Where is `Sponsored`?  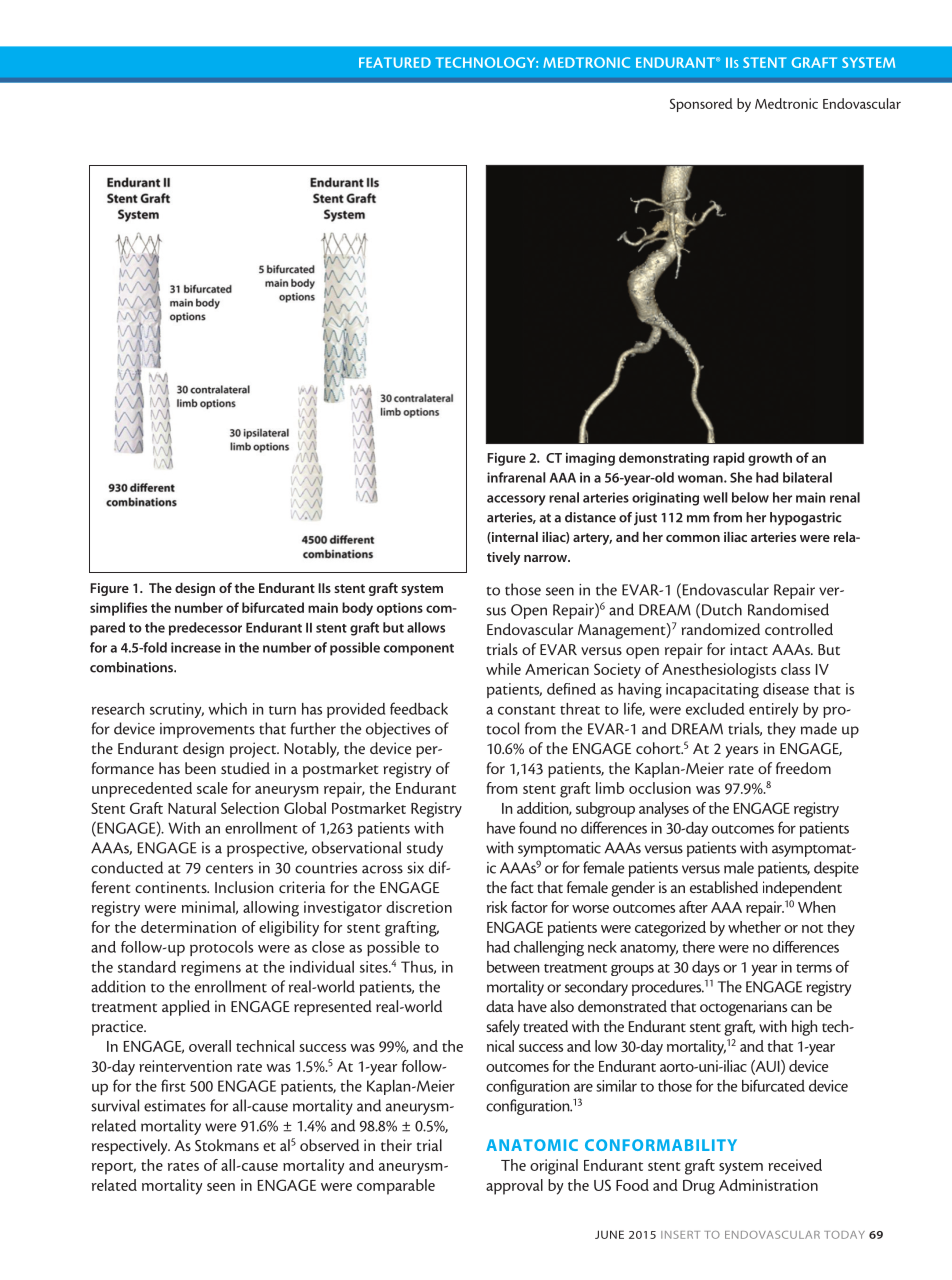 Sponsored is located at coordinates (701, 105).
